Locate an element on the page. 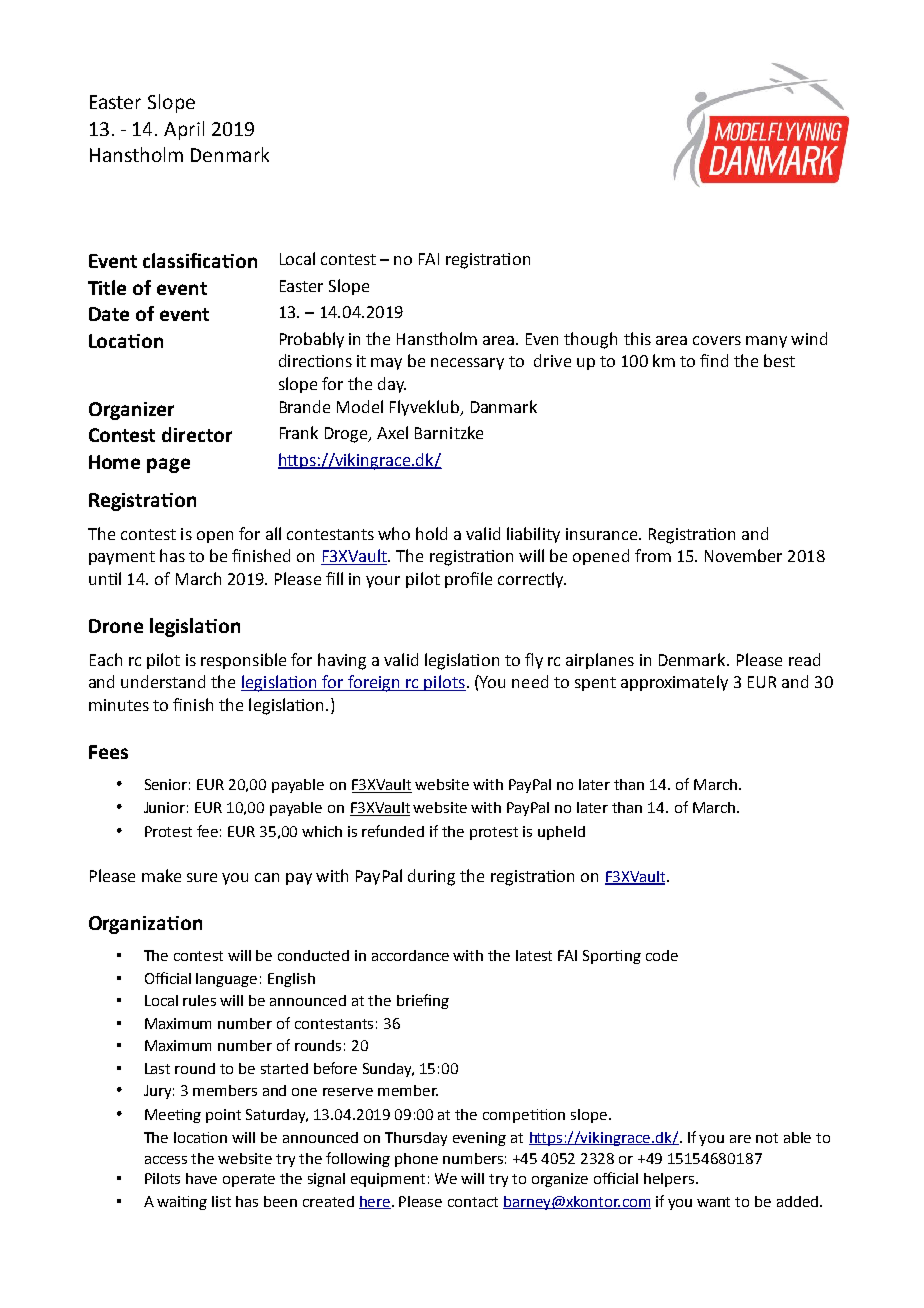 The width and height of the image is (924, 1308). upheld is located at coordinates (561, 833).
